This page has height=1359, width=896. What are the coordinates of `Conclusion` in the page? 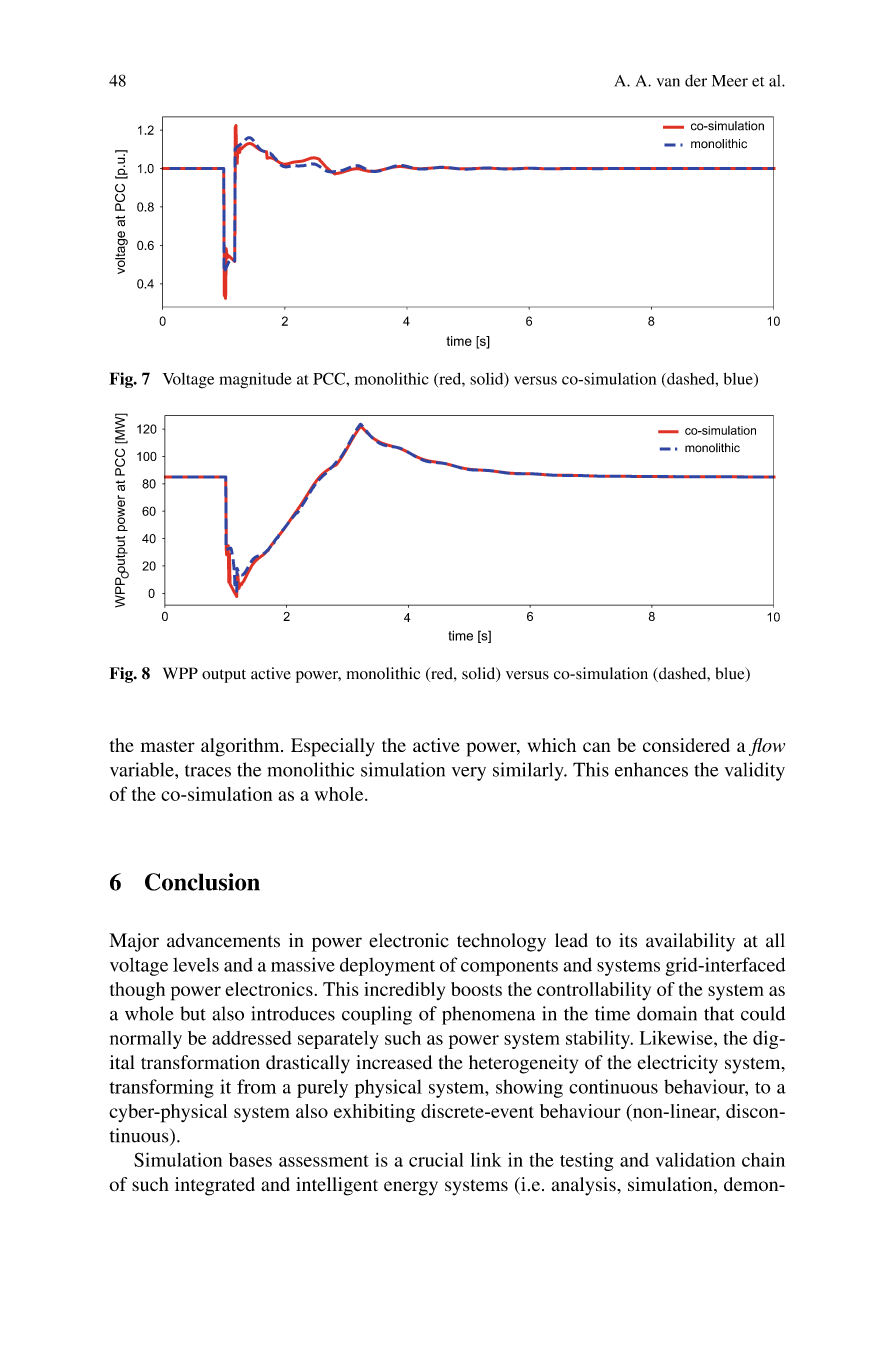 It's located at (202, 882).
